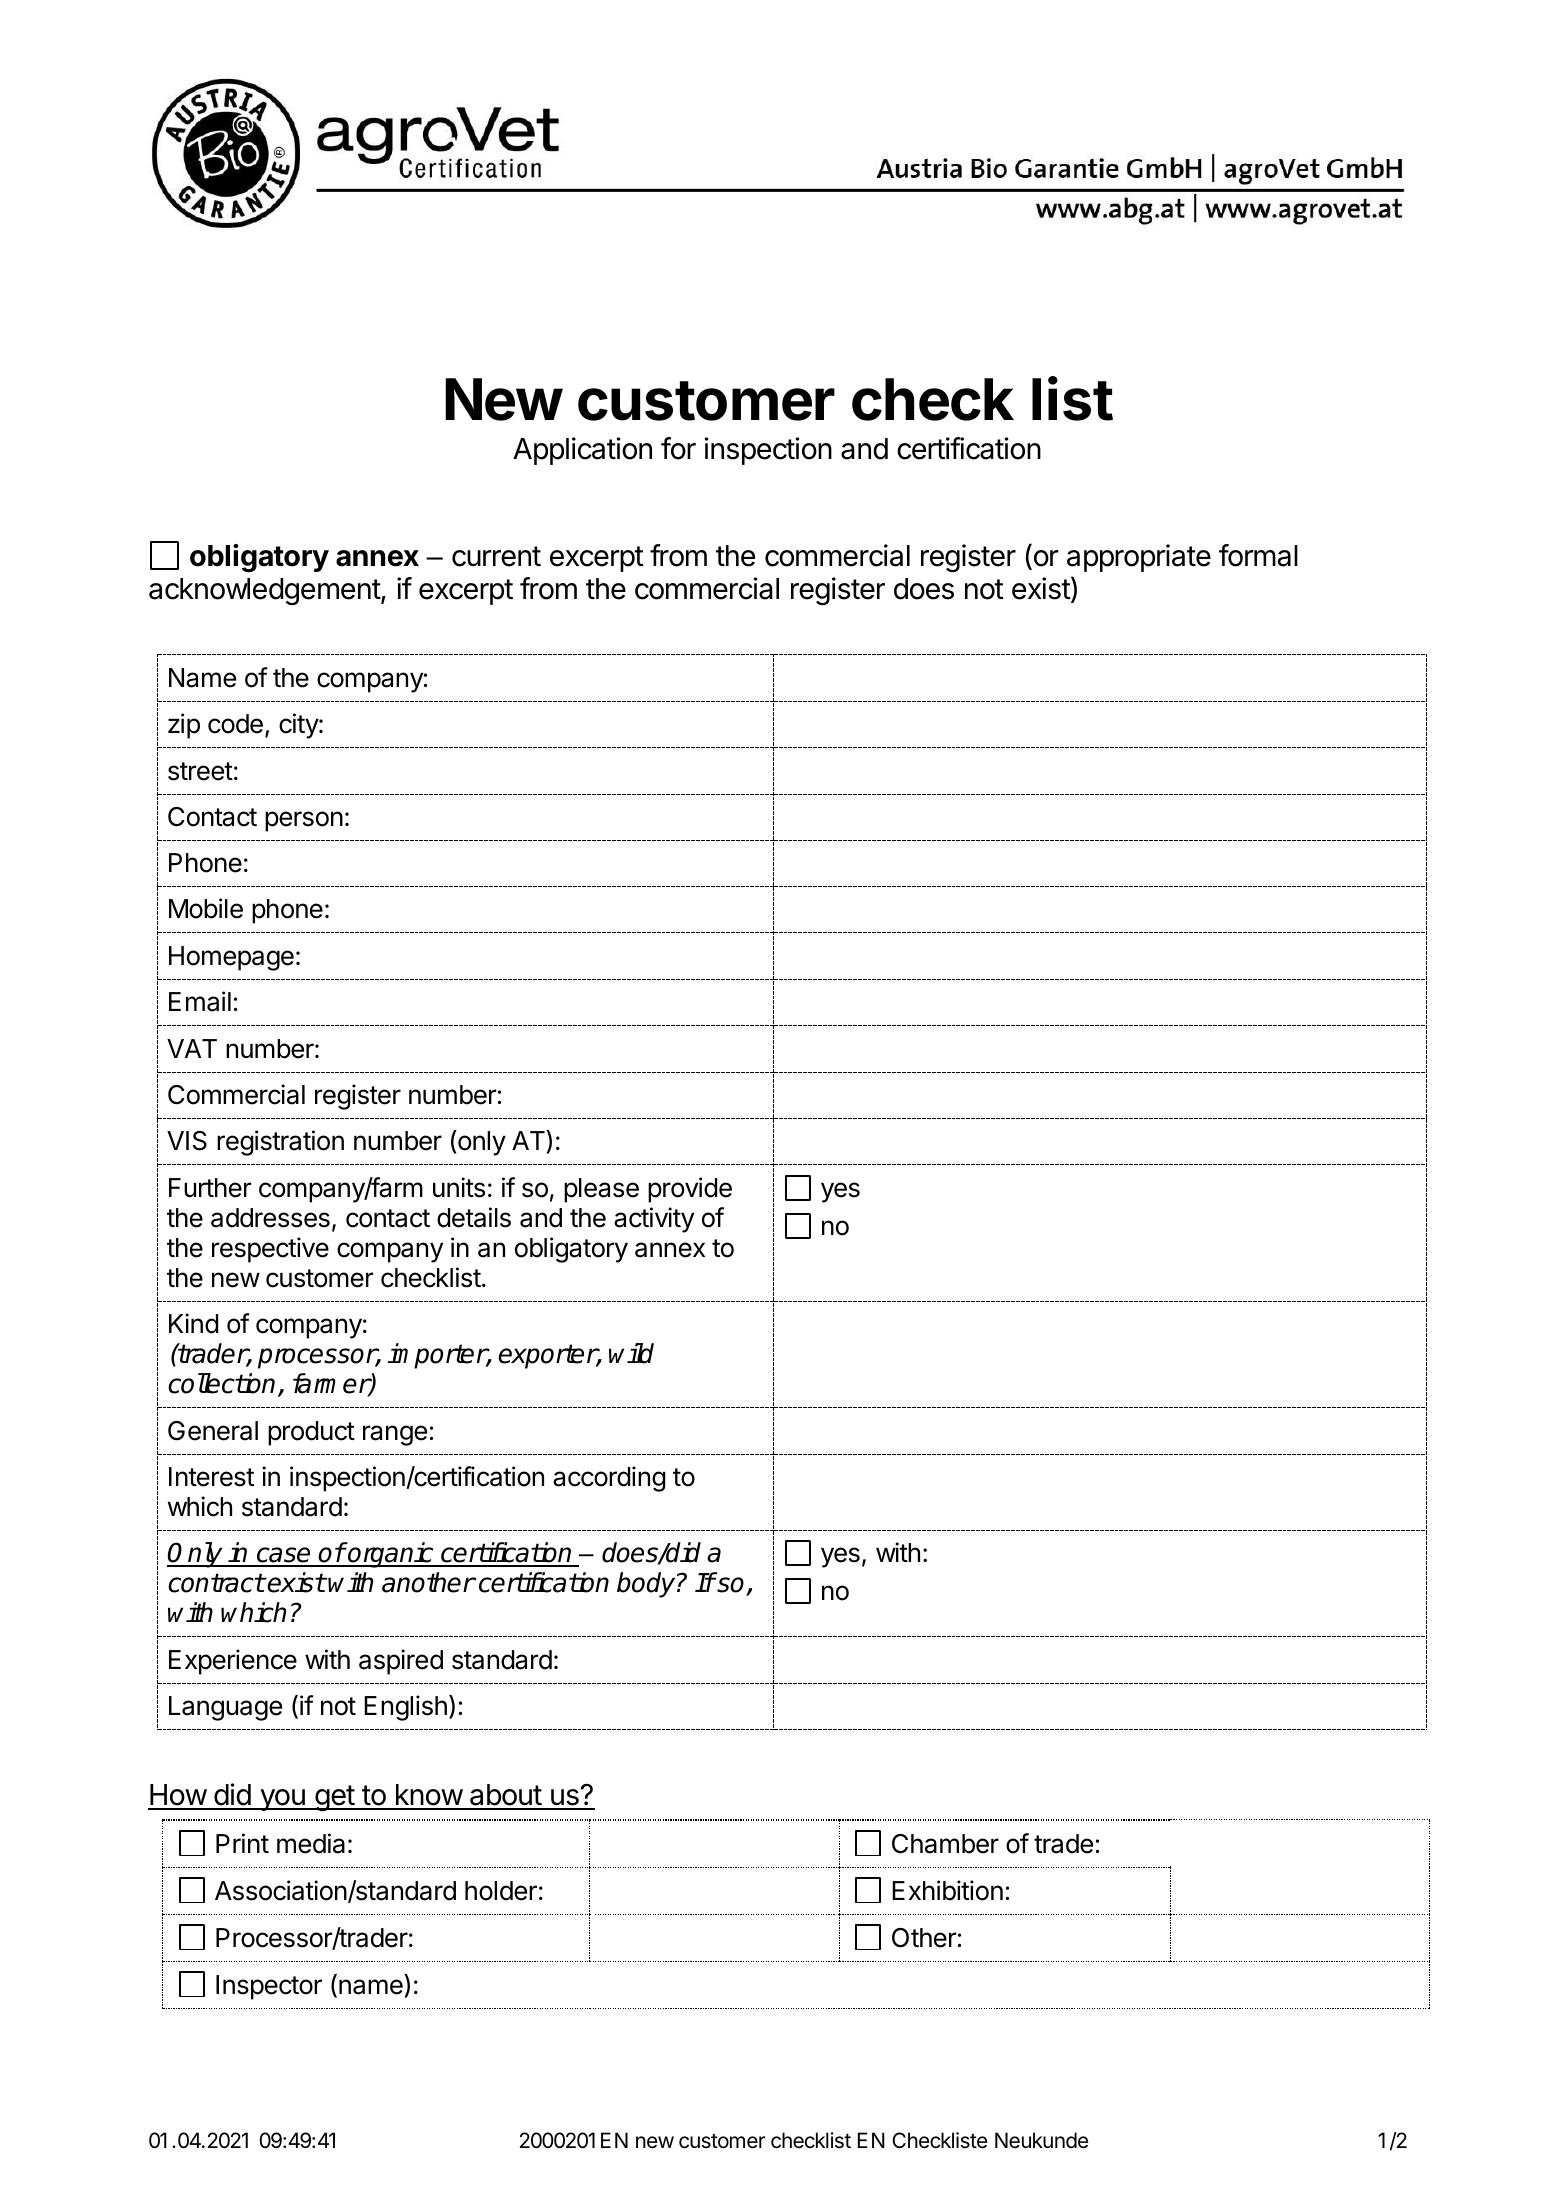  What do you see at coordinates (1139, 558) in the screenshot?
I see `appropriate` at bounding box center [1139, 558].
